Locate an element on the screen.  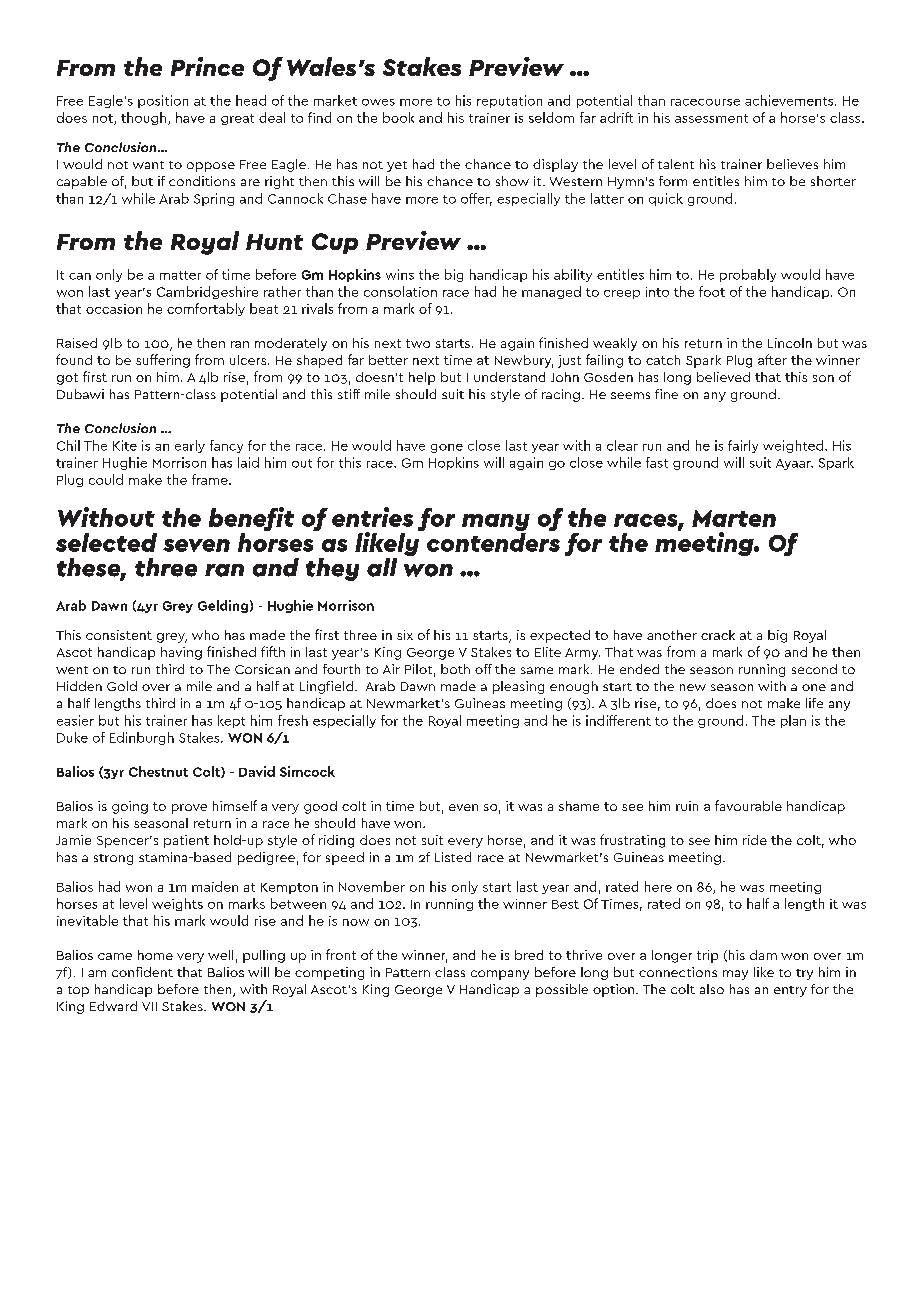
Gold is located at coordinates (122, 686).
